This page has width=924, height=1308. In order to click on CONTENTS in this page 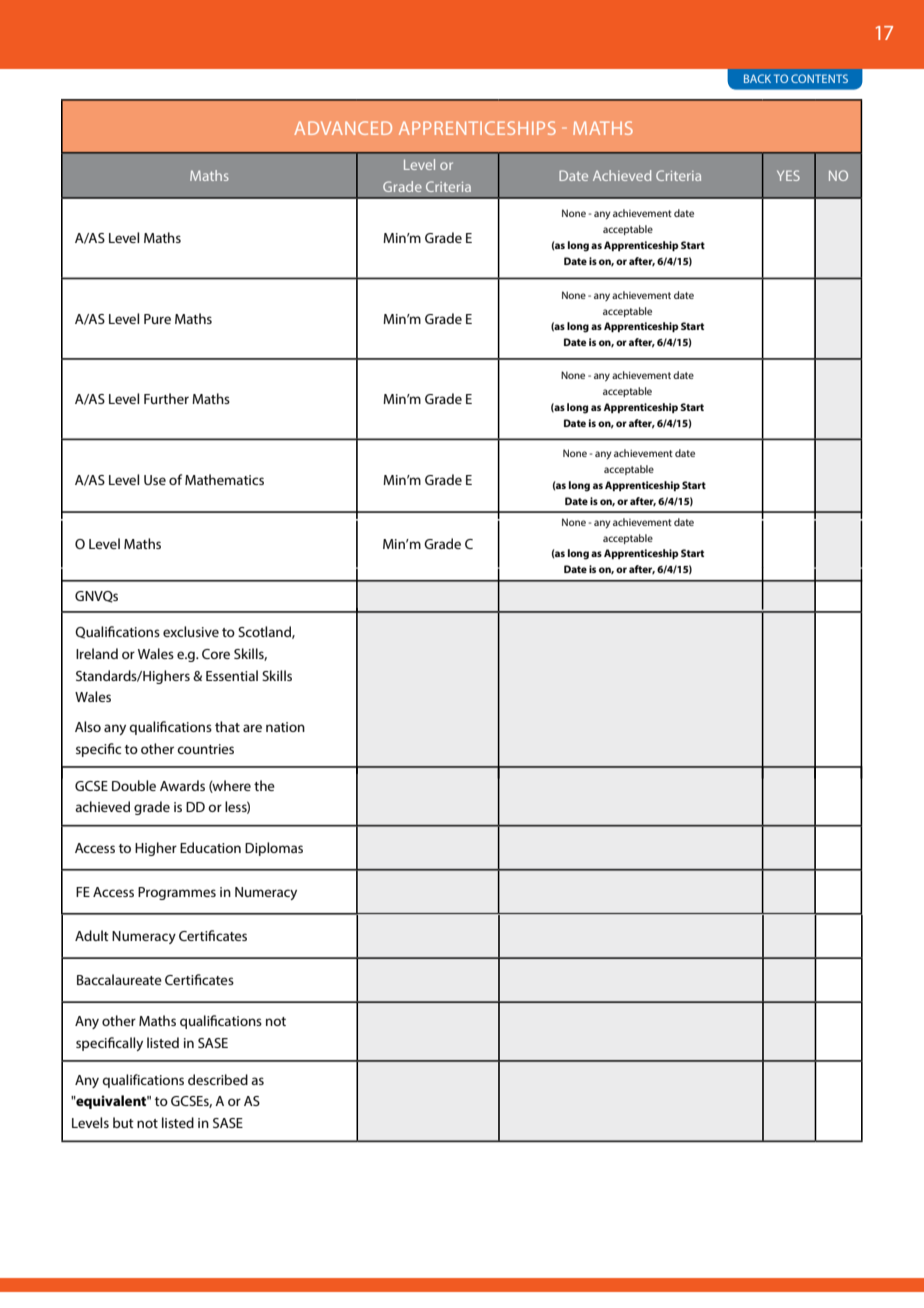, I will do `click(819, 78)`.
